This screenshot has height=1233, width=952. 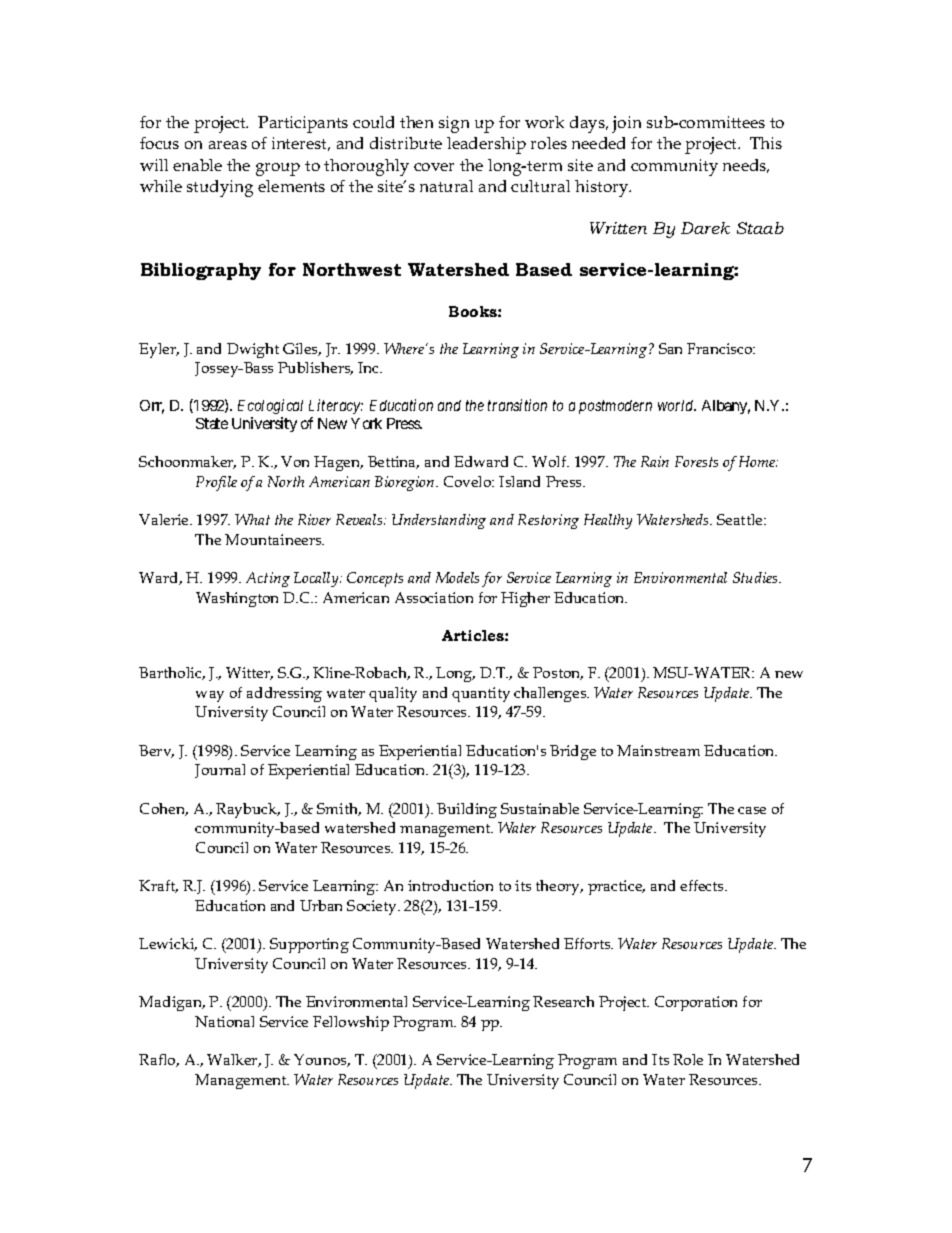 I want to click on Research, so click(x=563, y=1001).
